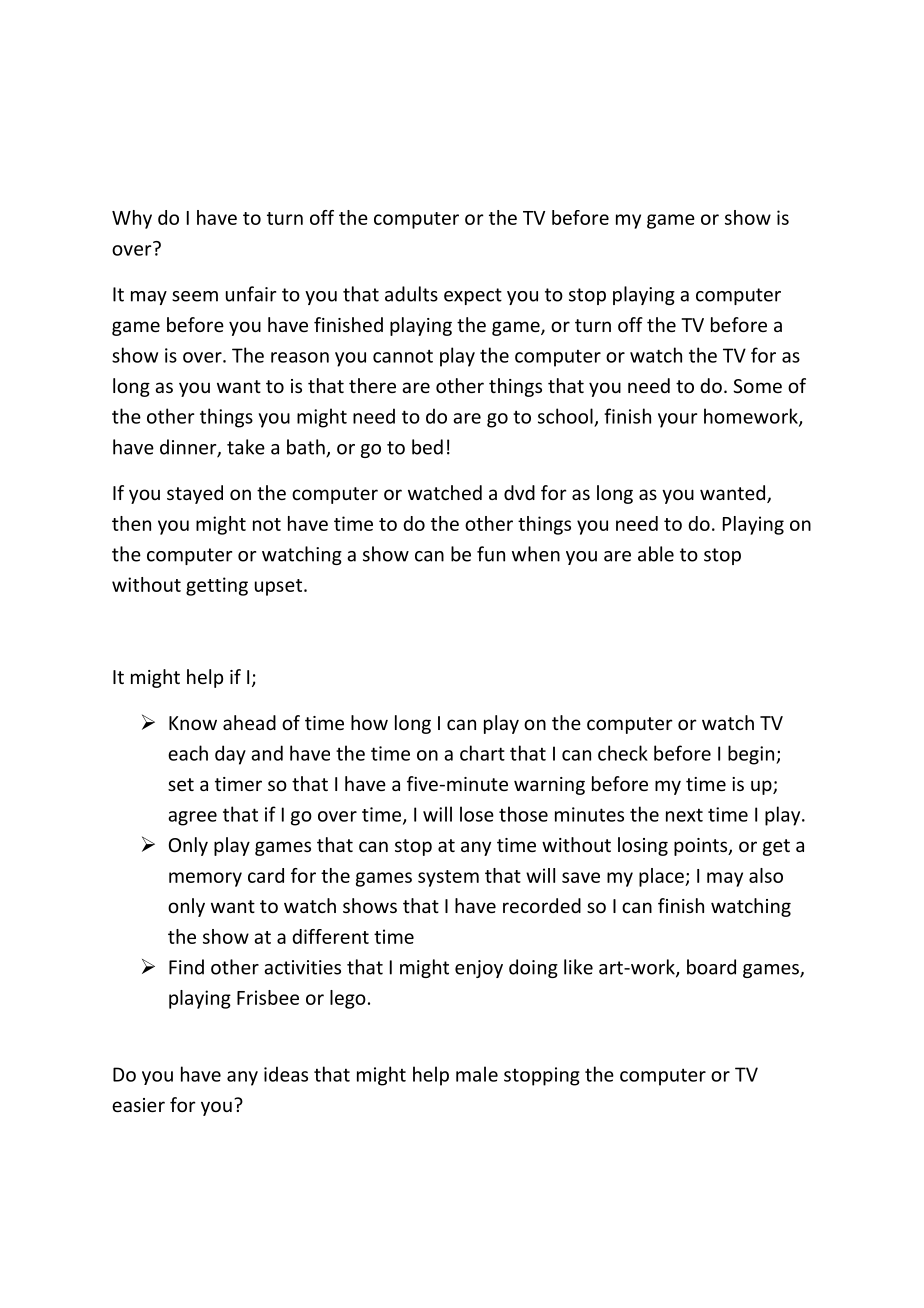  Describe the element at coordinates (188, 753) in the page. I see `each` at that location.
